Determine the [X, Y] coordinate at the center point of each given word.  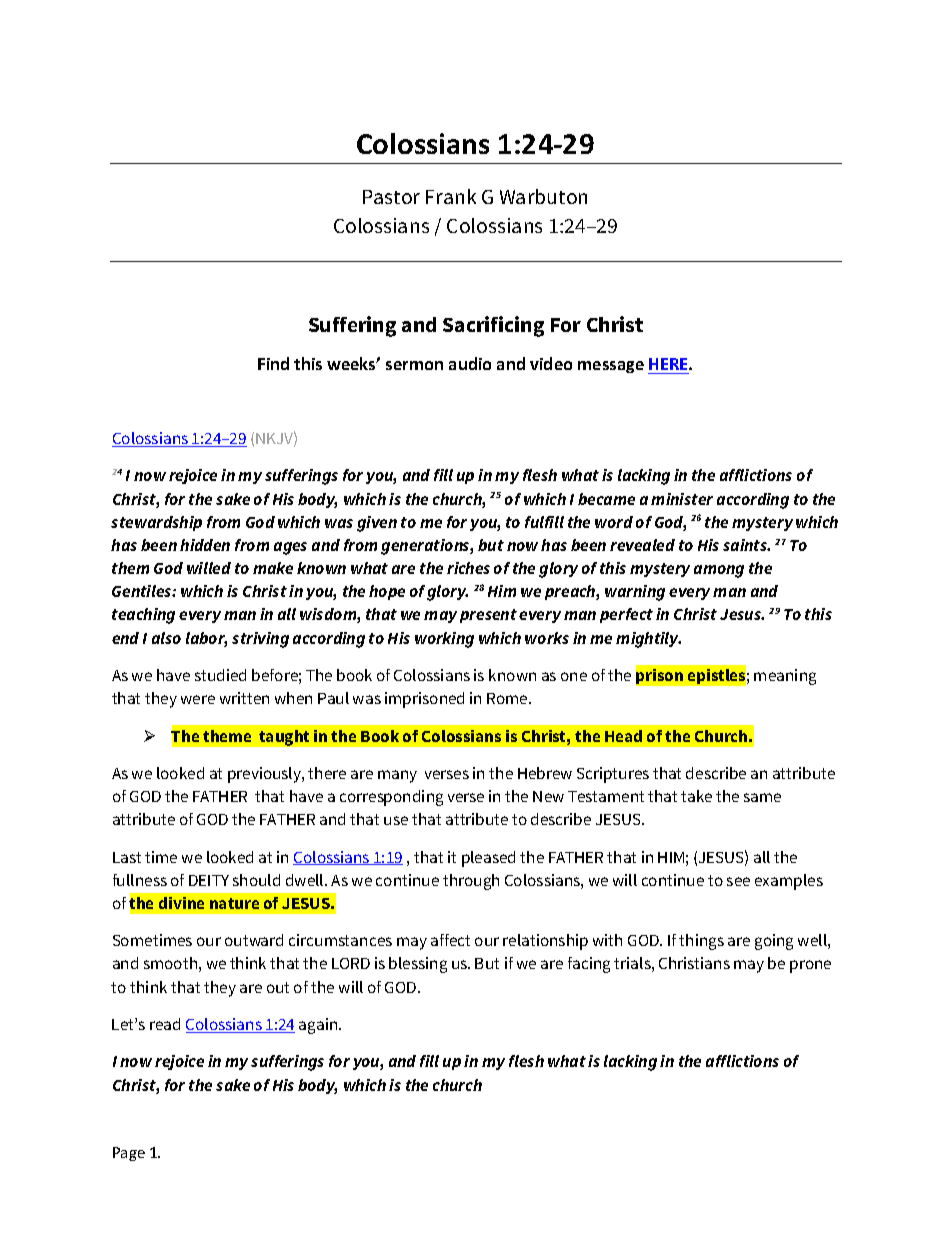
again [319, 1026]
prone [810, 966]
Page [129, 1154]
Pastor [391, 197]
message [611, 367]
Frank [451, 196]
